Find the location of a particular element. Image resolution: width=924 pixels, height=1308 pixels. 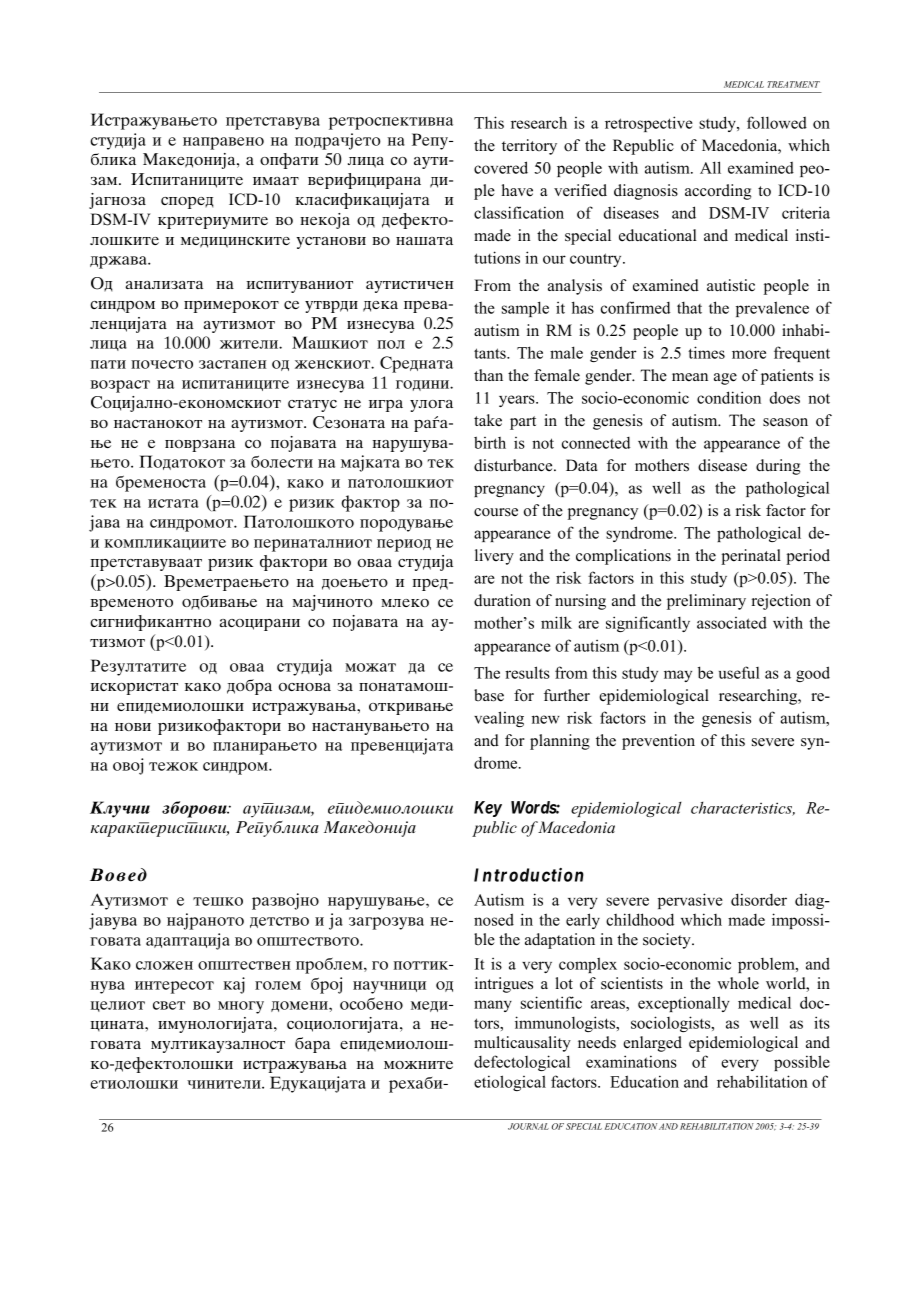

bara is located at coordinates (312, 1045).
